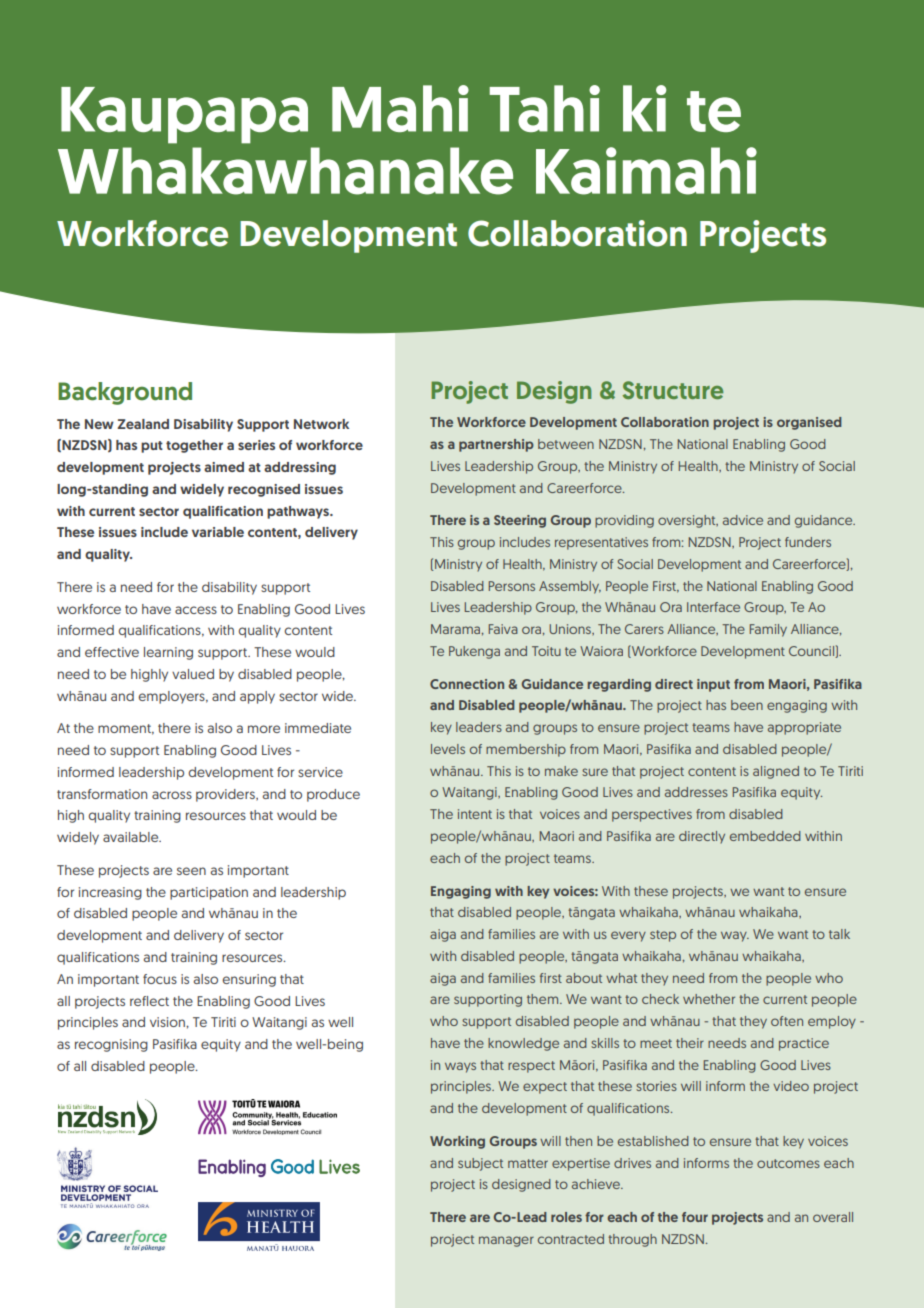 The height and width of the screenshot is (1308, 924). Describe the element at coordinates (768, 630) in the screenshot. I see `Family` at that location.
